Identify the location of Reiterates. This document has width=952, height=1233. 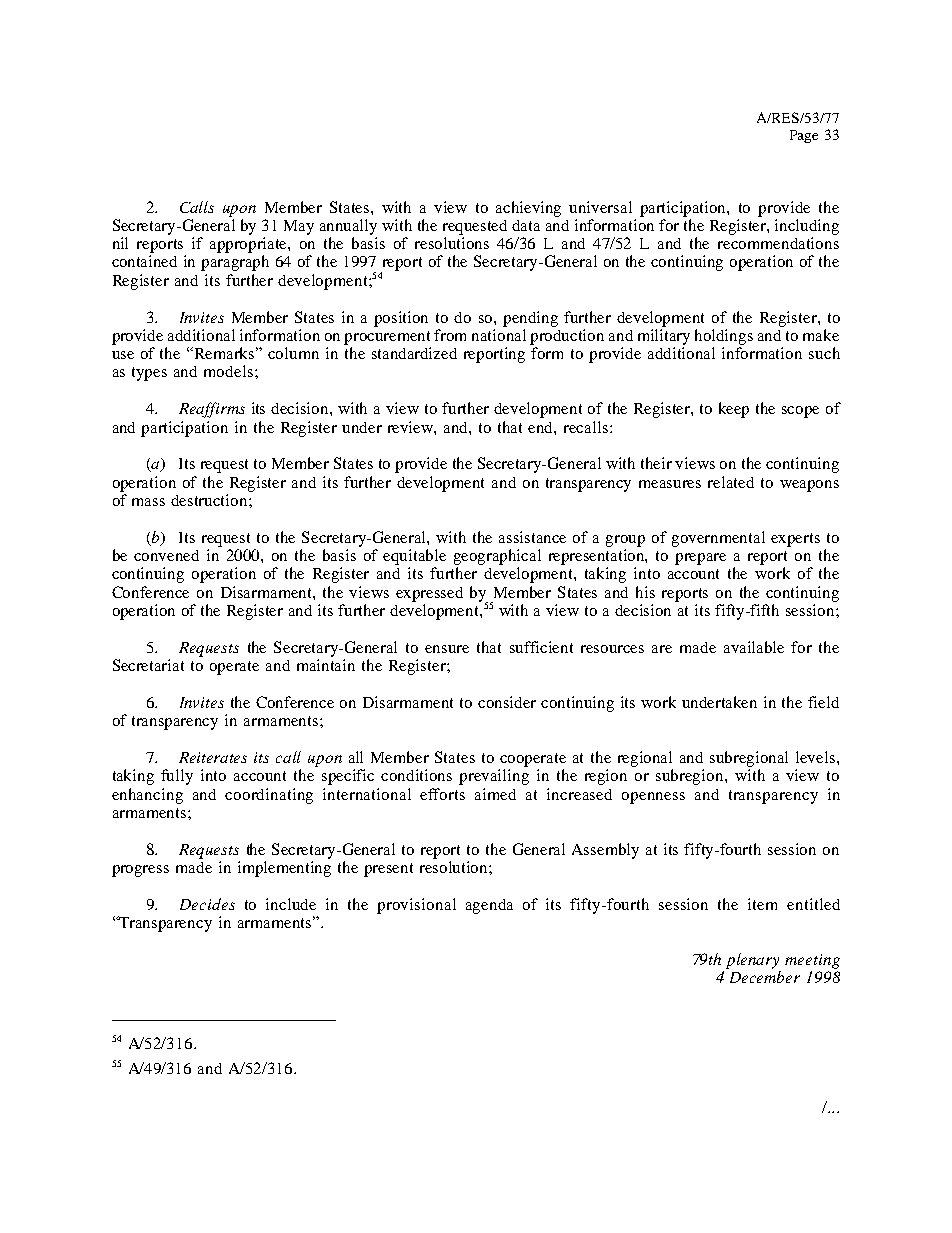
(213, 757).
